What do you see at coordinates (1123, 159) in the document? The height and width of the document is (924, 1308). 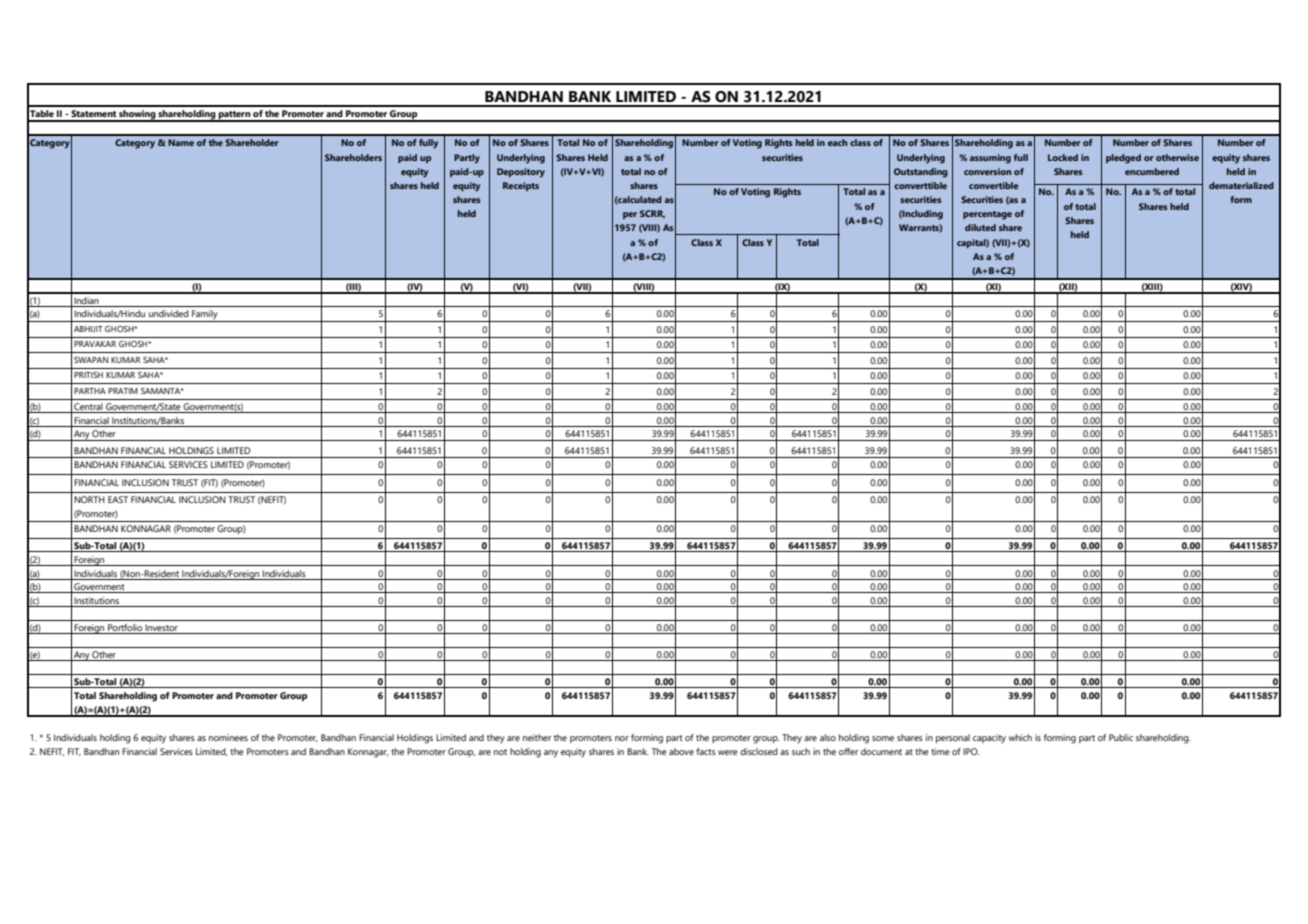 I see `pledged` at bounding box center [1123, 159].
